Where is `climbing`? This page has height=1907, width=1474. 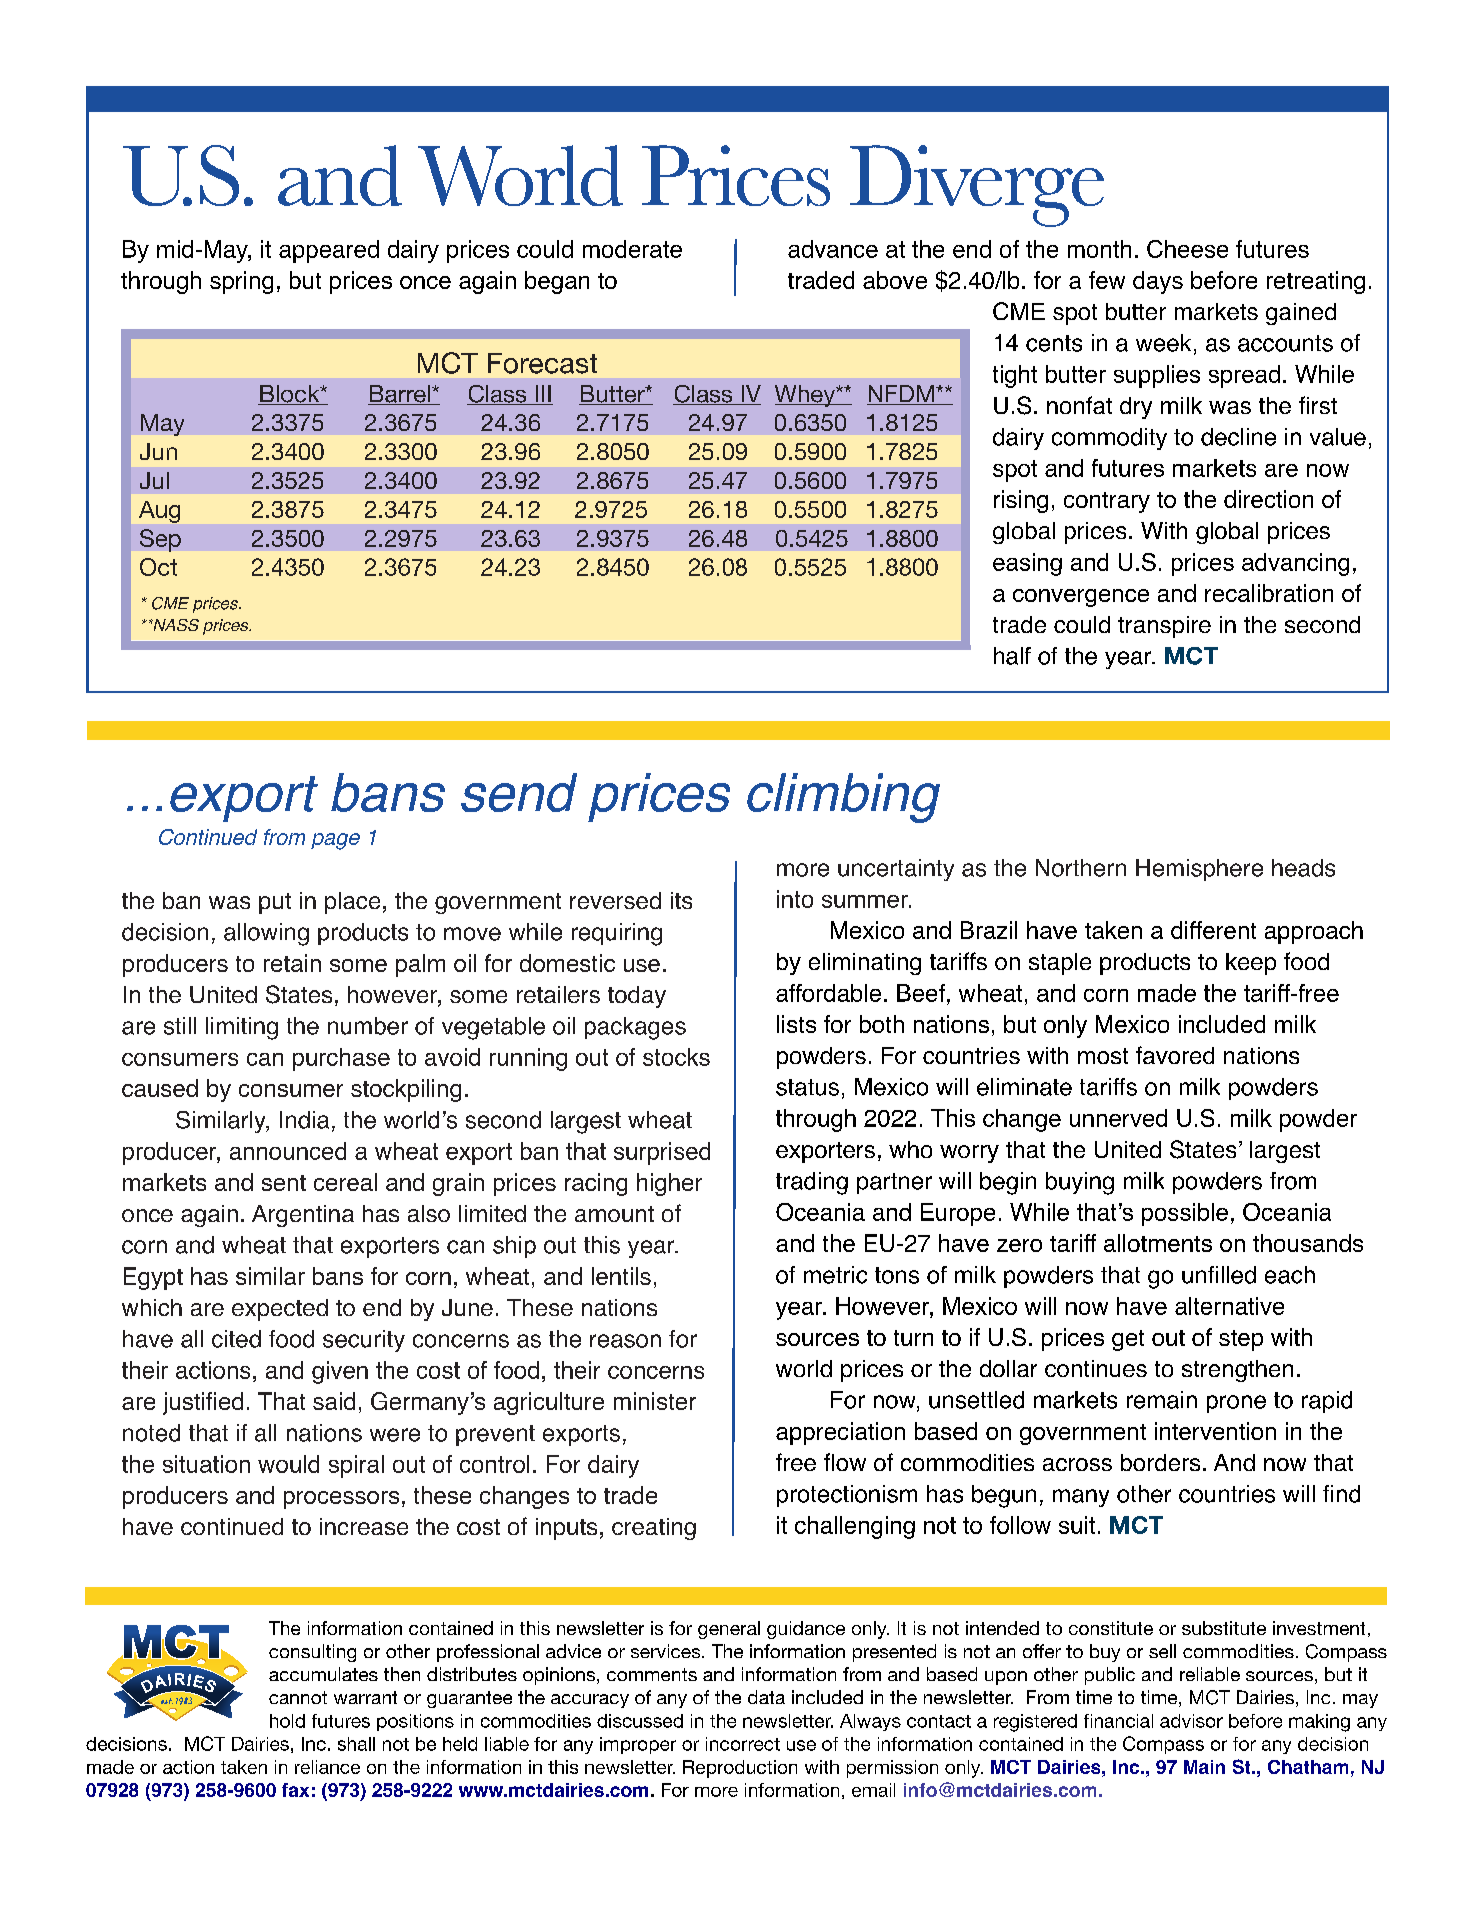
climbing is located at coordinates (843, 798).
